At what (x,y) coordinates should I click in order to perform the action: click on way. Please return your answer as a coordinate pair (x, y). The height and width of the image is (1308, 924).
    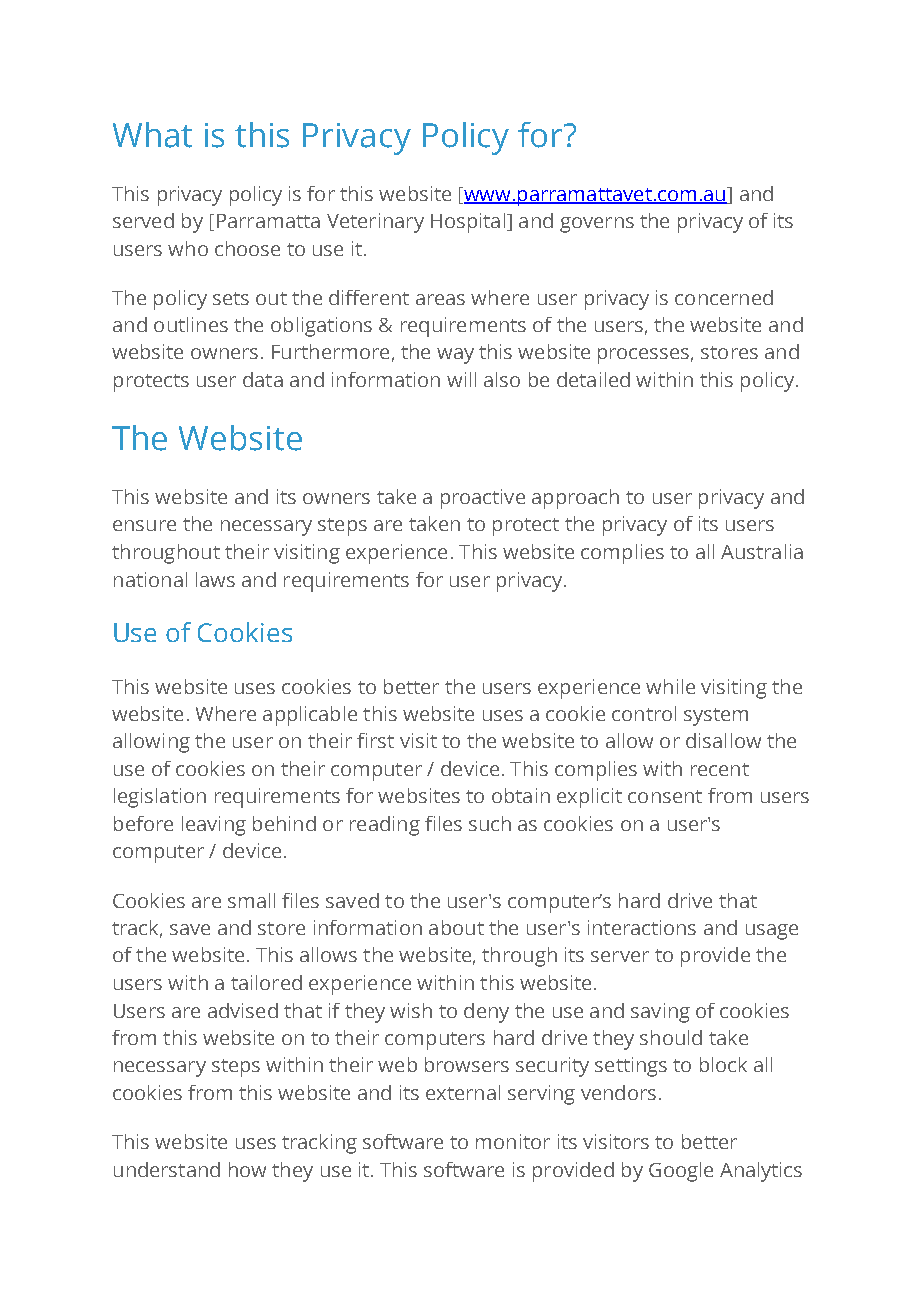
    Looking at the image, I should click on (455, 356).
